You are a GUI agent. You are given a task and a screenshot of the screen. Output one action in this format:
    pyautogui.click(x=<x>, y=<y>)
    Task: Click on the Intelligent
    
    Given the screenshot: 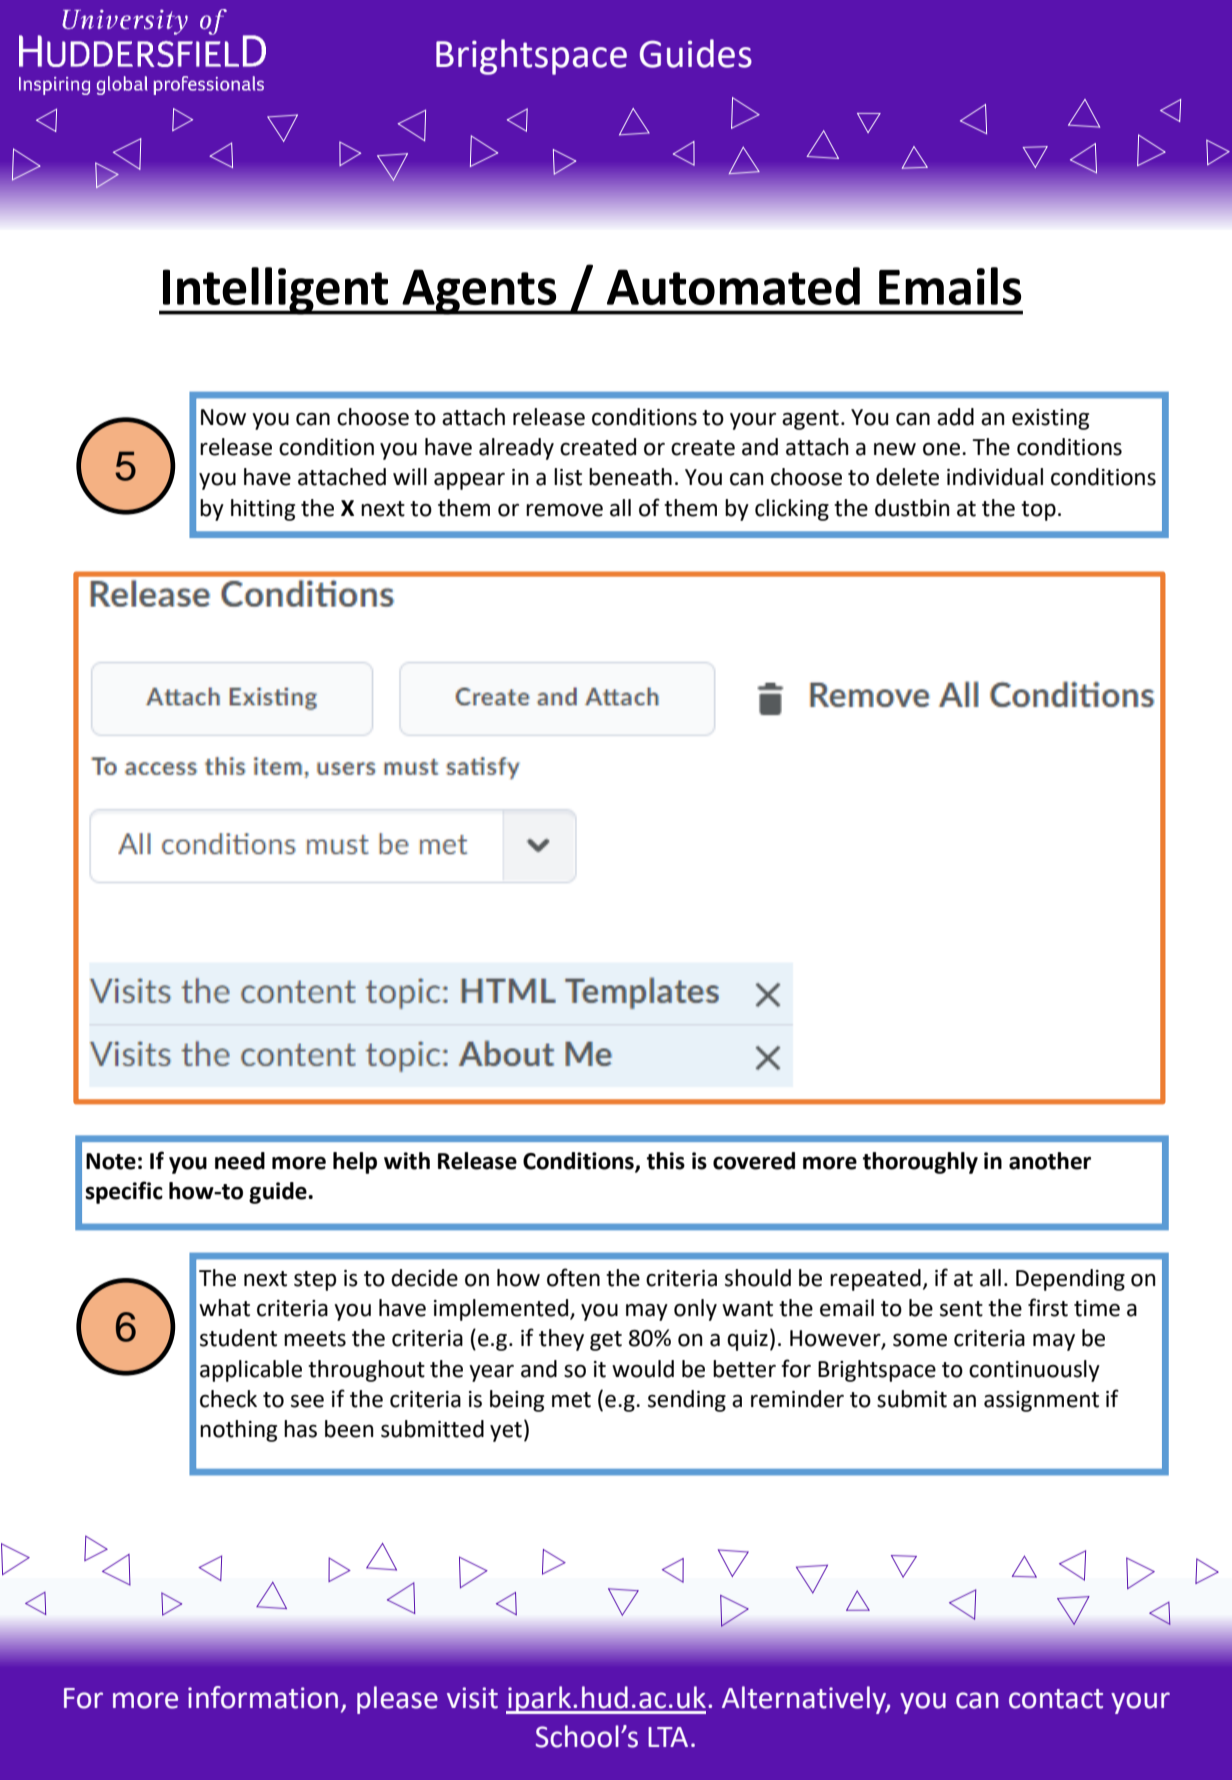 What is the action you would take?
    pyautogui.click(x=275, y=291)
